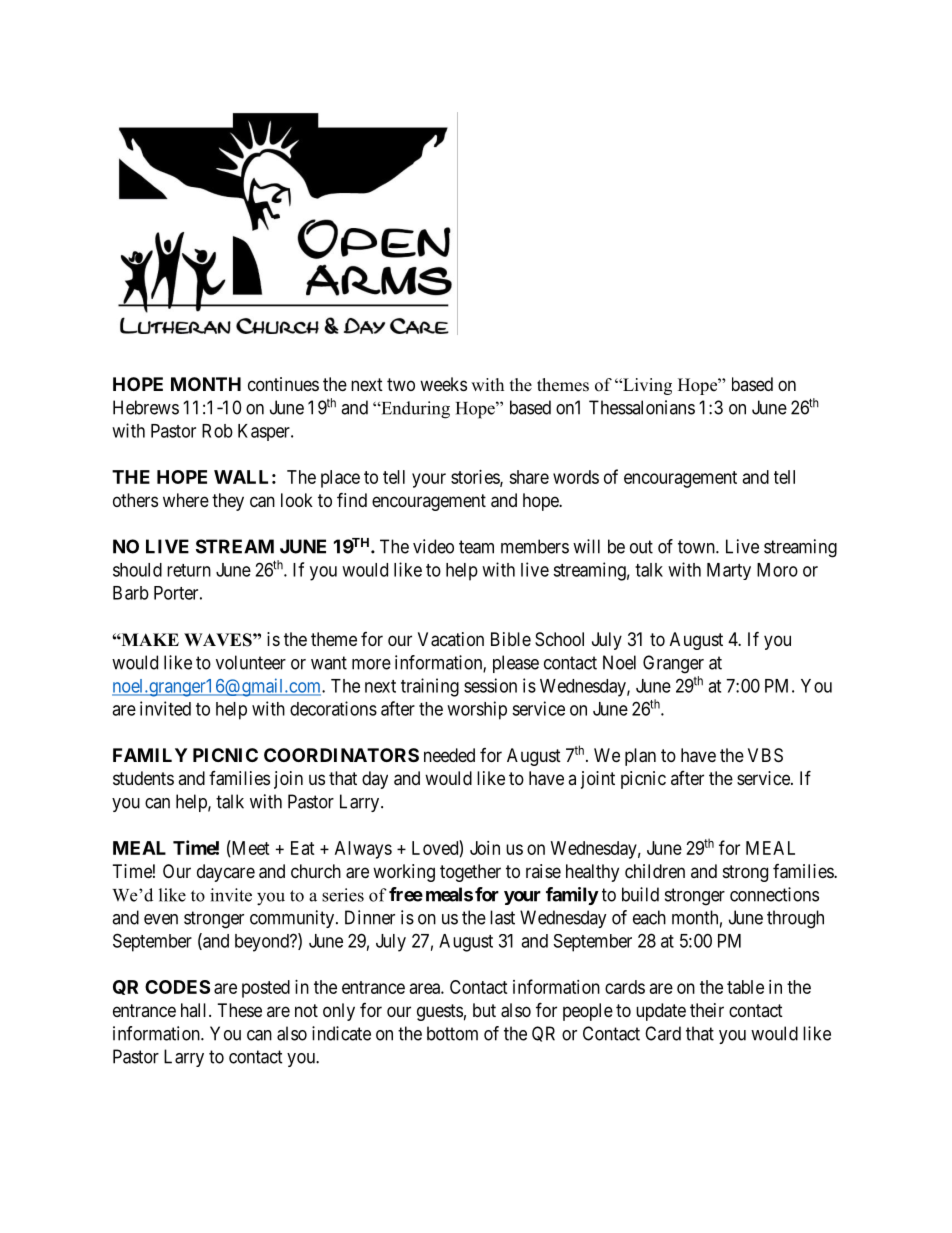 This screenshot has height=1233, width=952. I want to click on daycare, so click(226, 873).
